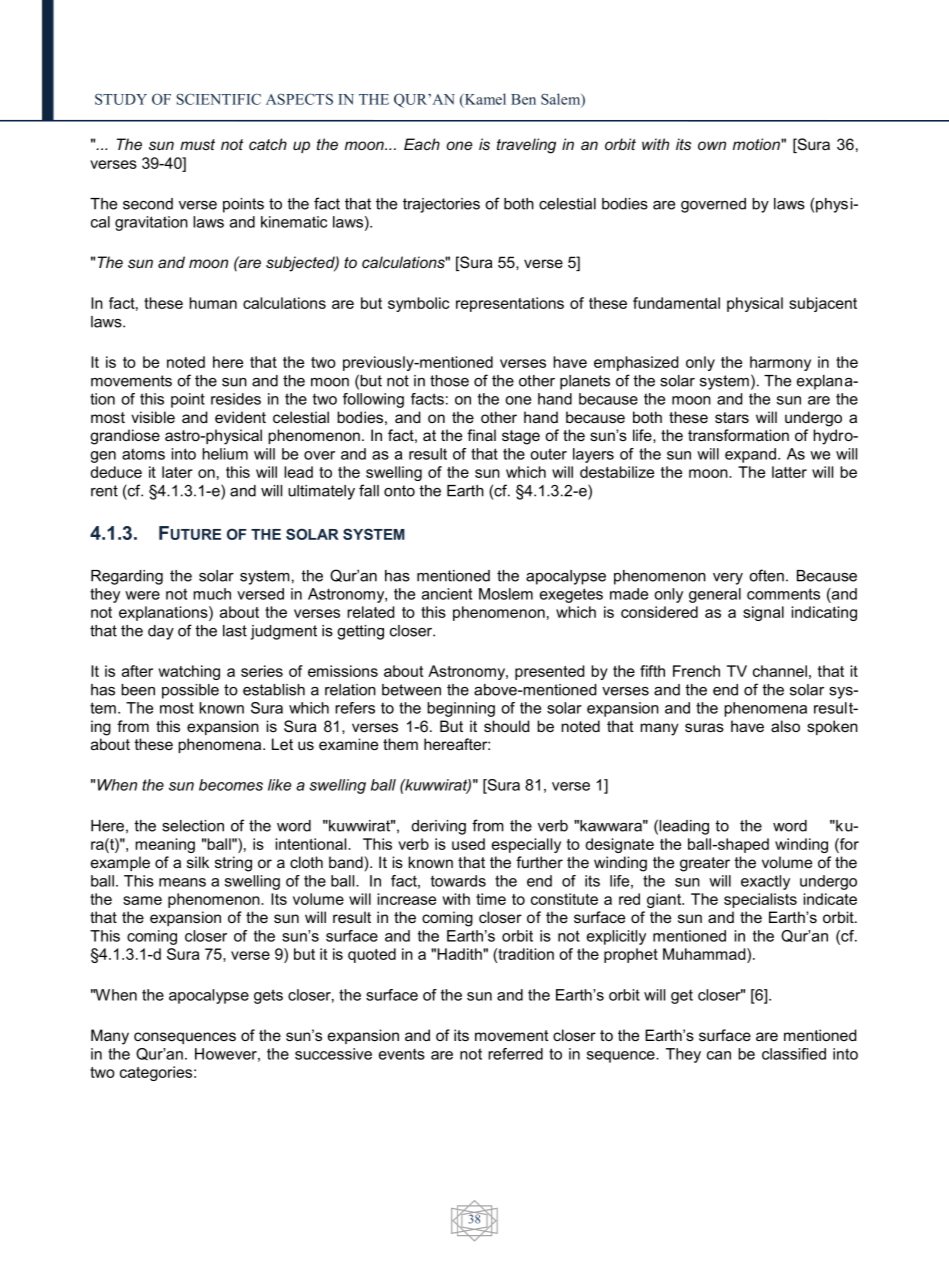 The height and width of the page is (1288, 949). Describe the element at coordinates (705, 864) in the page. I see `greater` at that location.
